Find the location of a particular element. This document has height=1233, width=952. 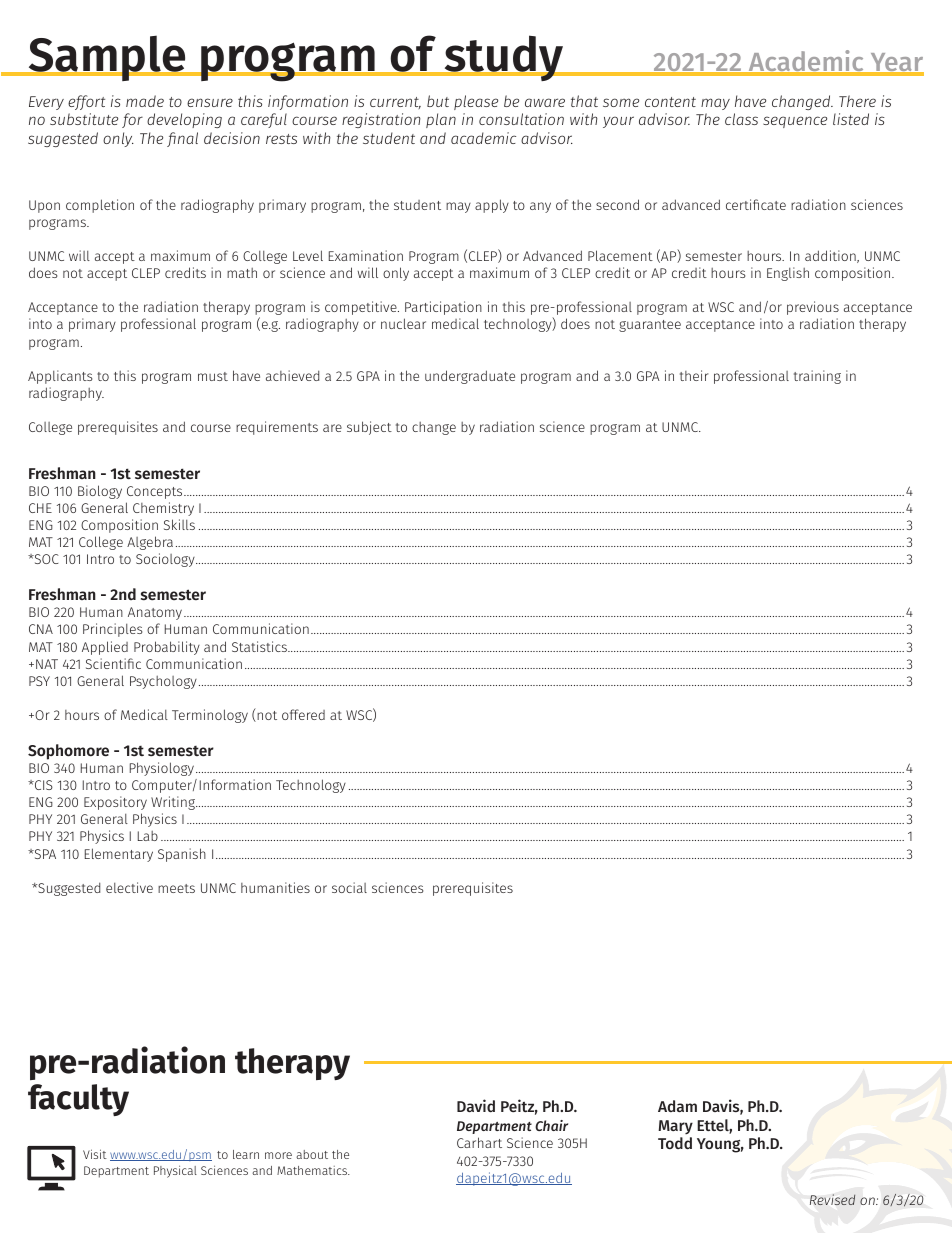

David is located at coordinates (476, 1105).
